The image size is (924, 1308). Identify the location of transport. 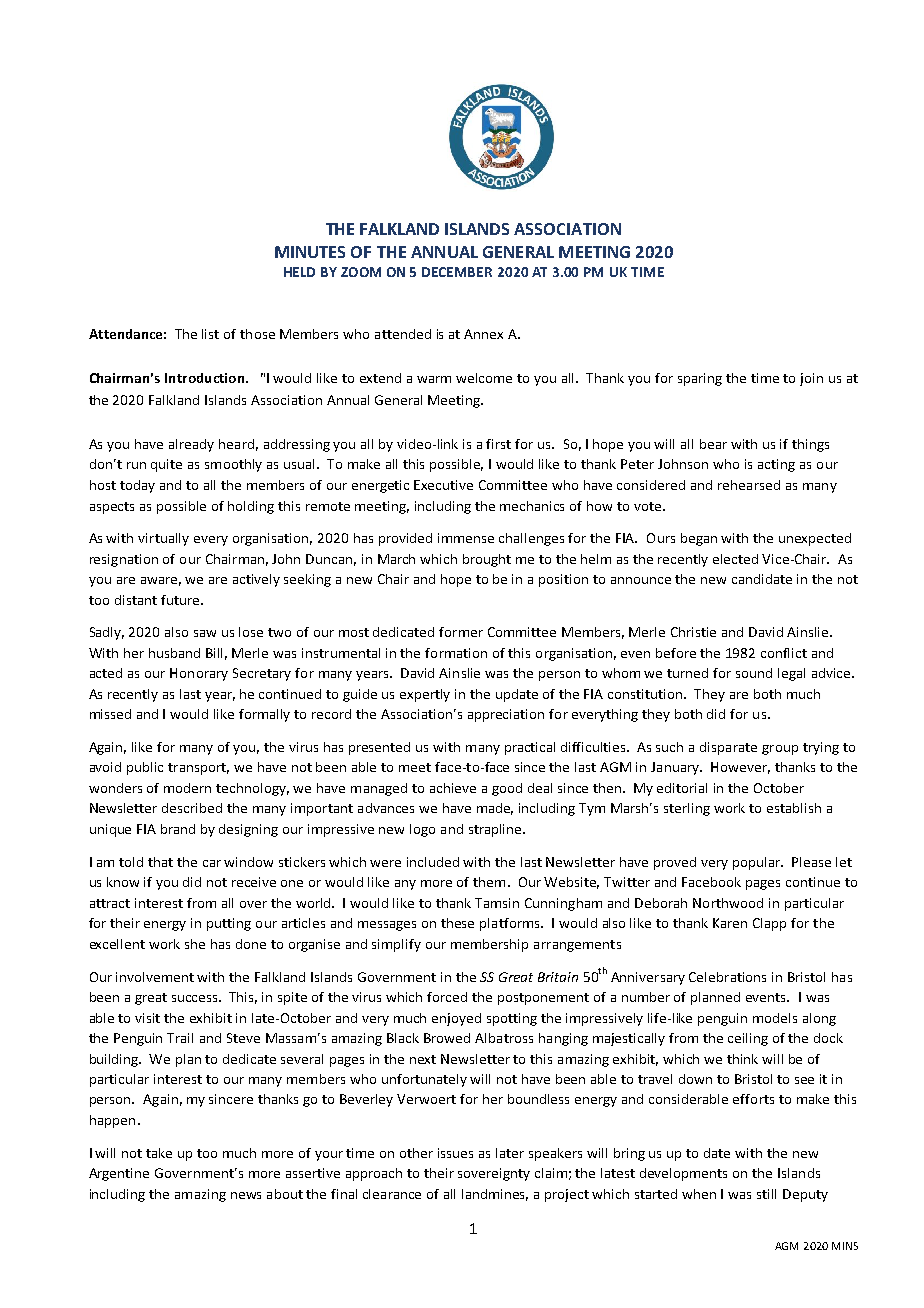
(198, 769).
